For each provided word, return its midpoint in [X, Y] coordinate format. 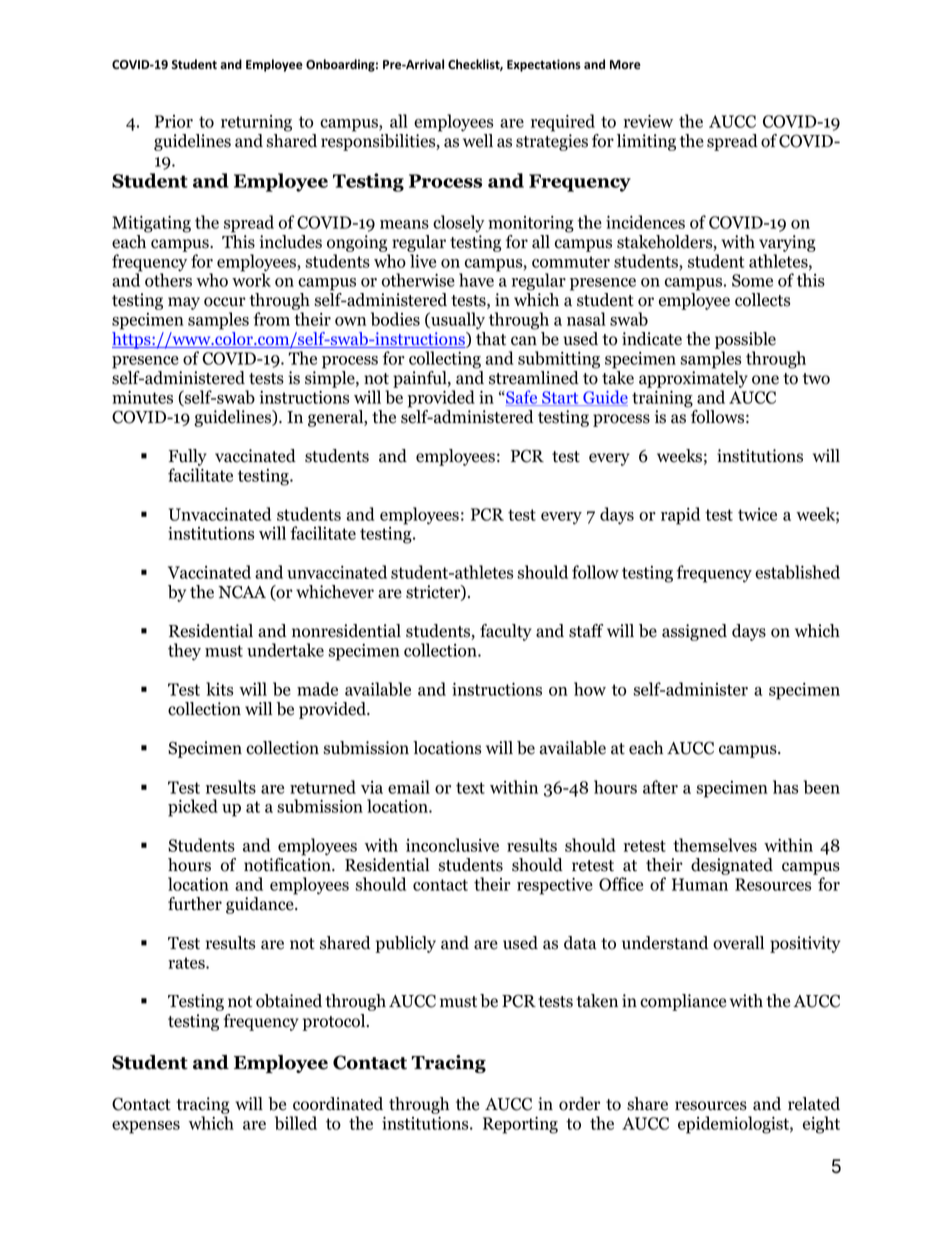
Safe [522, 398]
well [478, 141]
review [648, 121]
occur [225, 302]
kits [219, 689]
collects [762, 300]
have [476, 280]
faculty [506, 632]
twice [757, 514]
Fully [188, 457]
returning [256, 123]
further [195, 904]
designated [732, 866]
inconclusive [452, 845]
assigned [694, 632]
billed [296, 1123]
